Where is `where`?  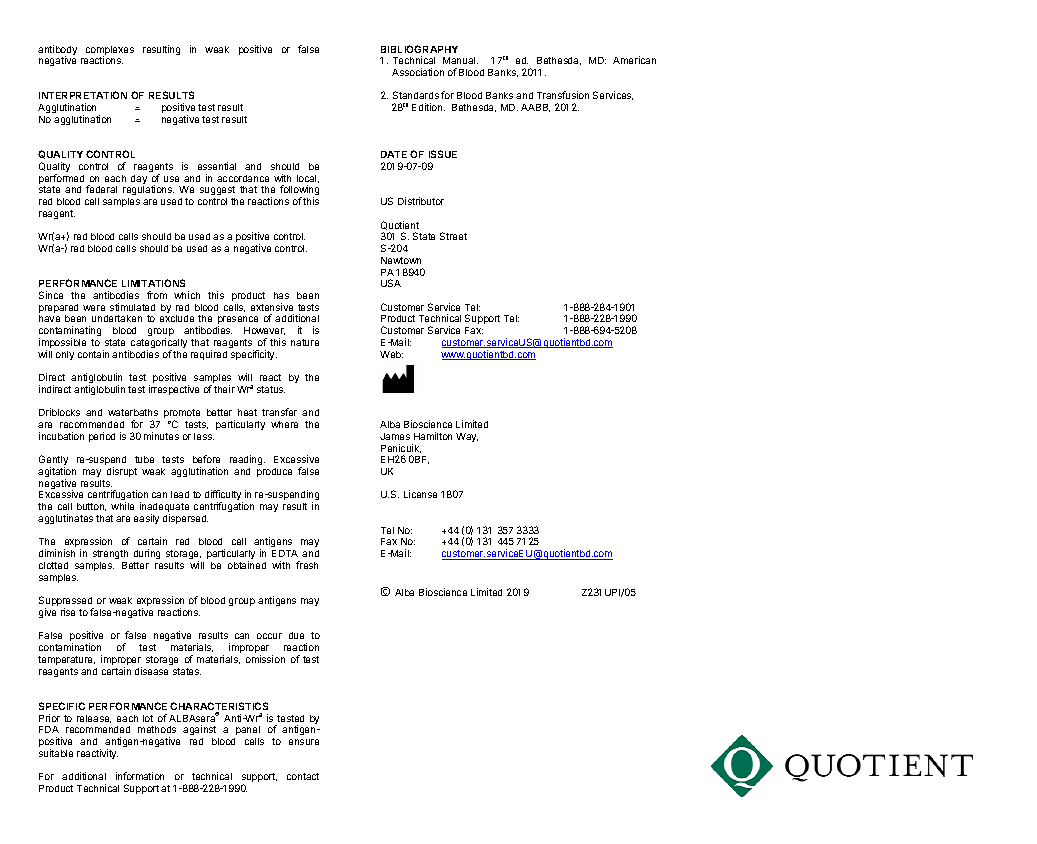 where is located at coordinates (284, 424).
